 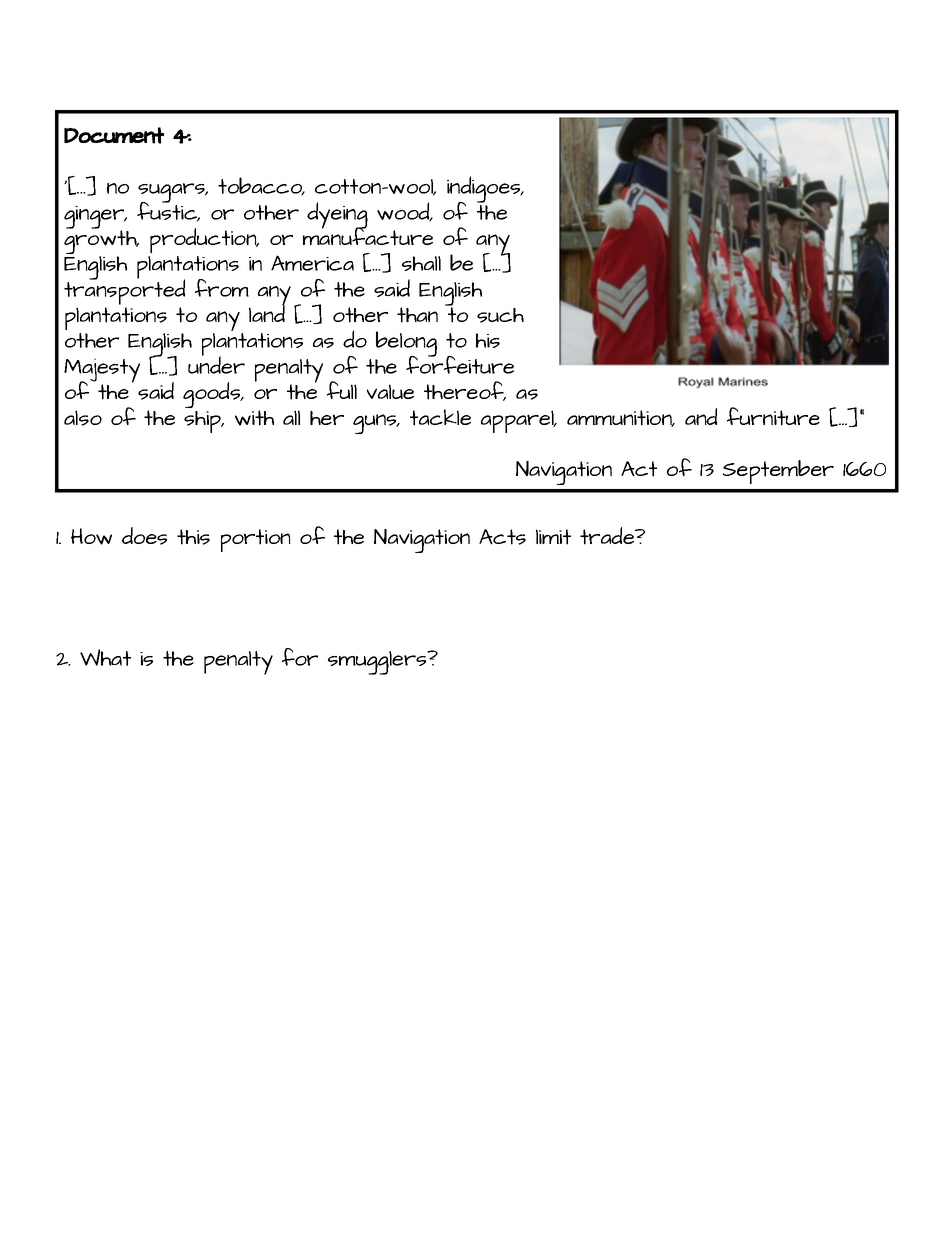 I want to click on goods, so click(x=213, y=395).
